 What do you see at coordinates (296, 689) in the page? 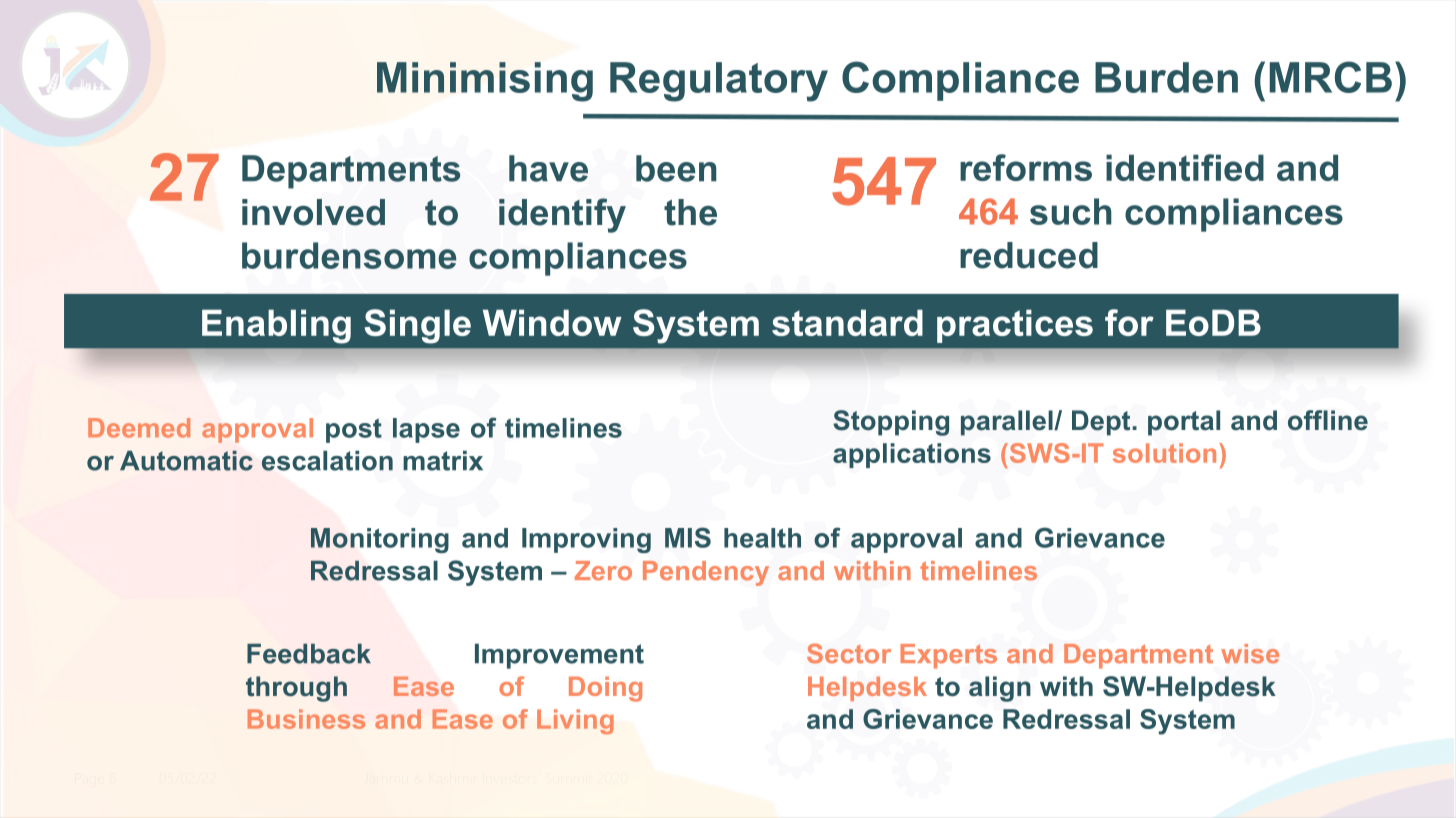
I see `through` at bounding box center [296, 689].
